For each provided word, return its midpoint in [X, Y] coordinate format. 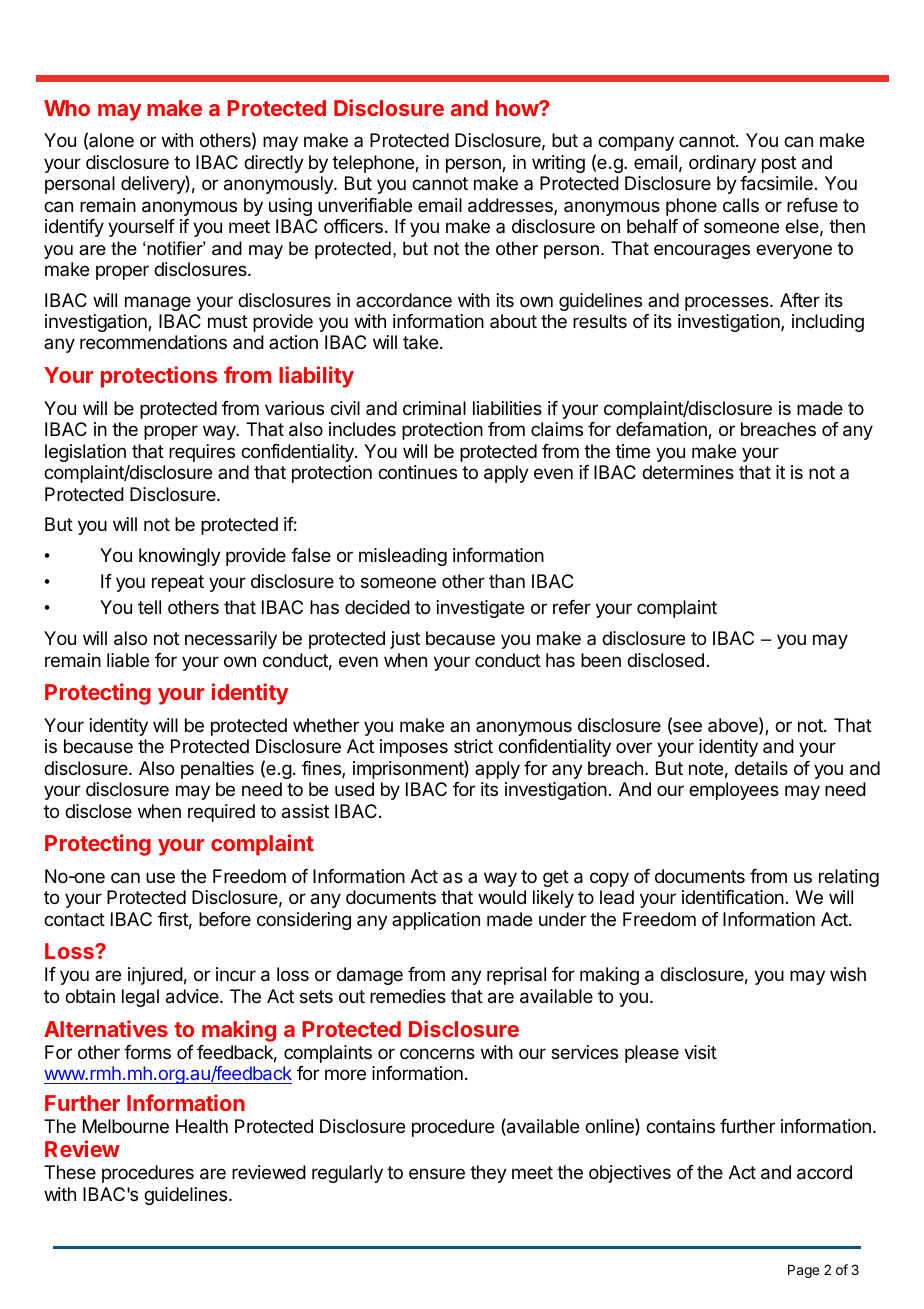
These [70, 1172]
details [761, 768]
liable [128, 660]
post [779, 164]
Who [67, 108]
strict [473, 746]
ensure [437, 1173]
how [518, 108]
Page [803, 1271]
